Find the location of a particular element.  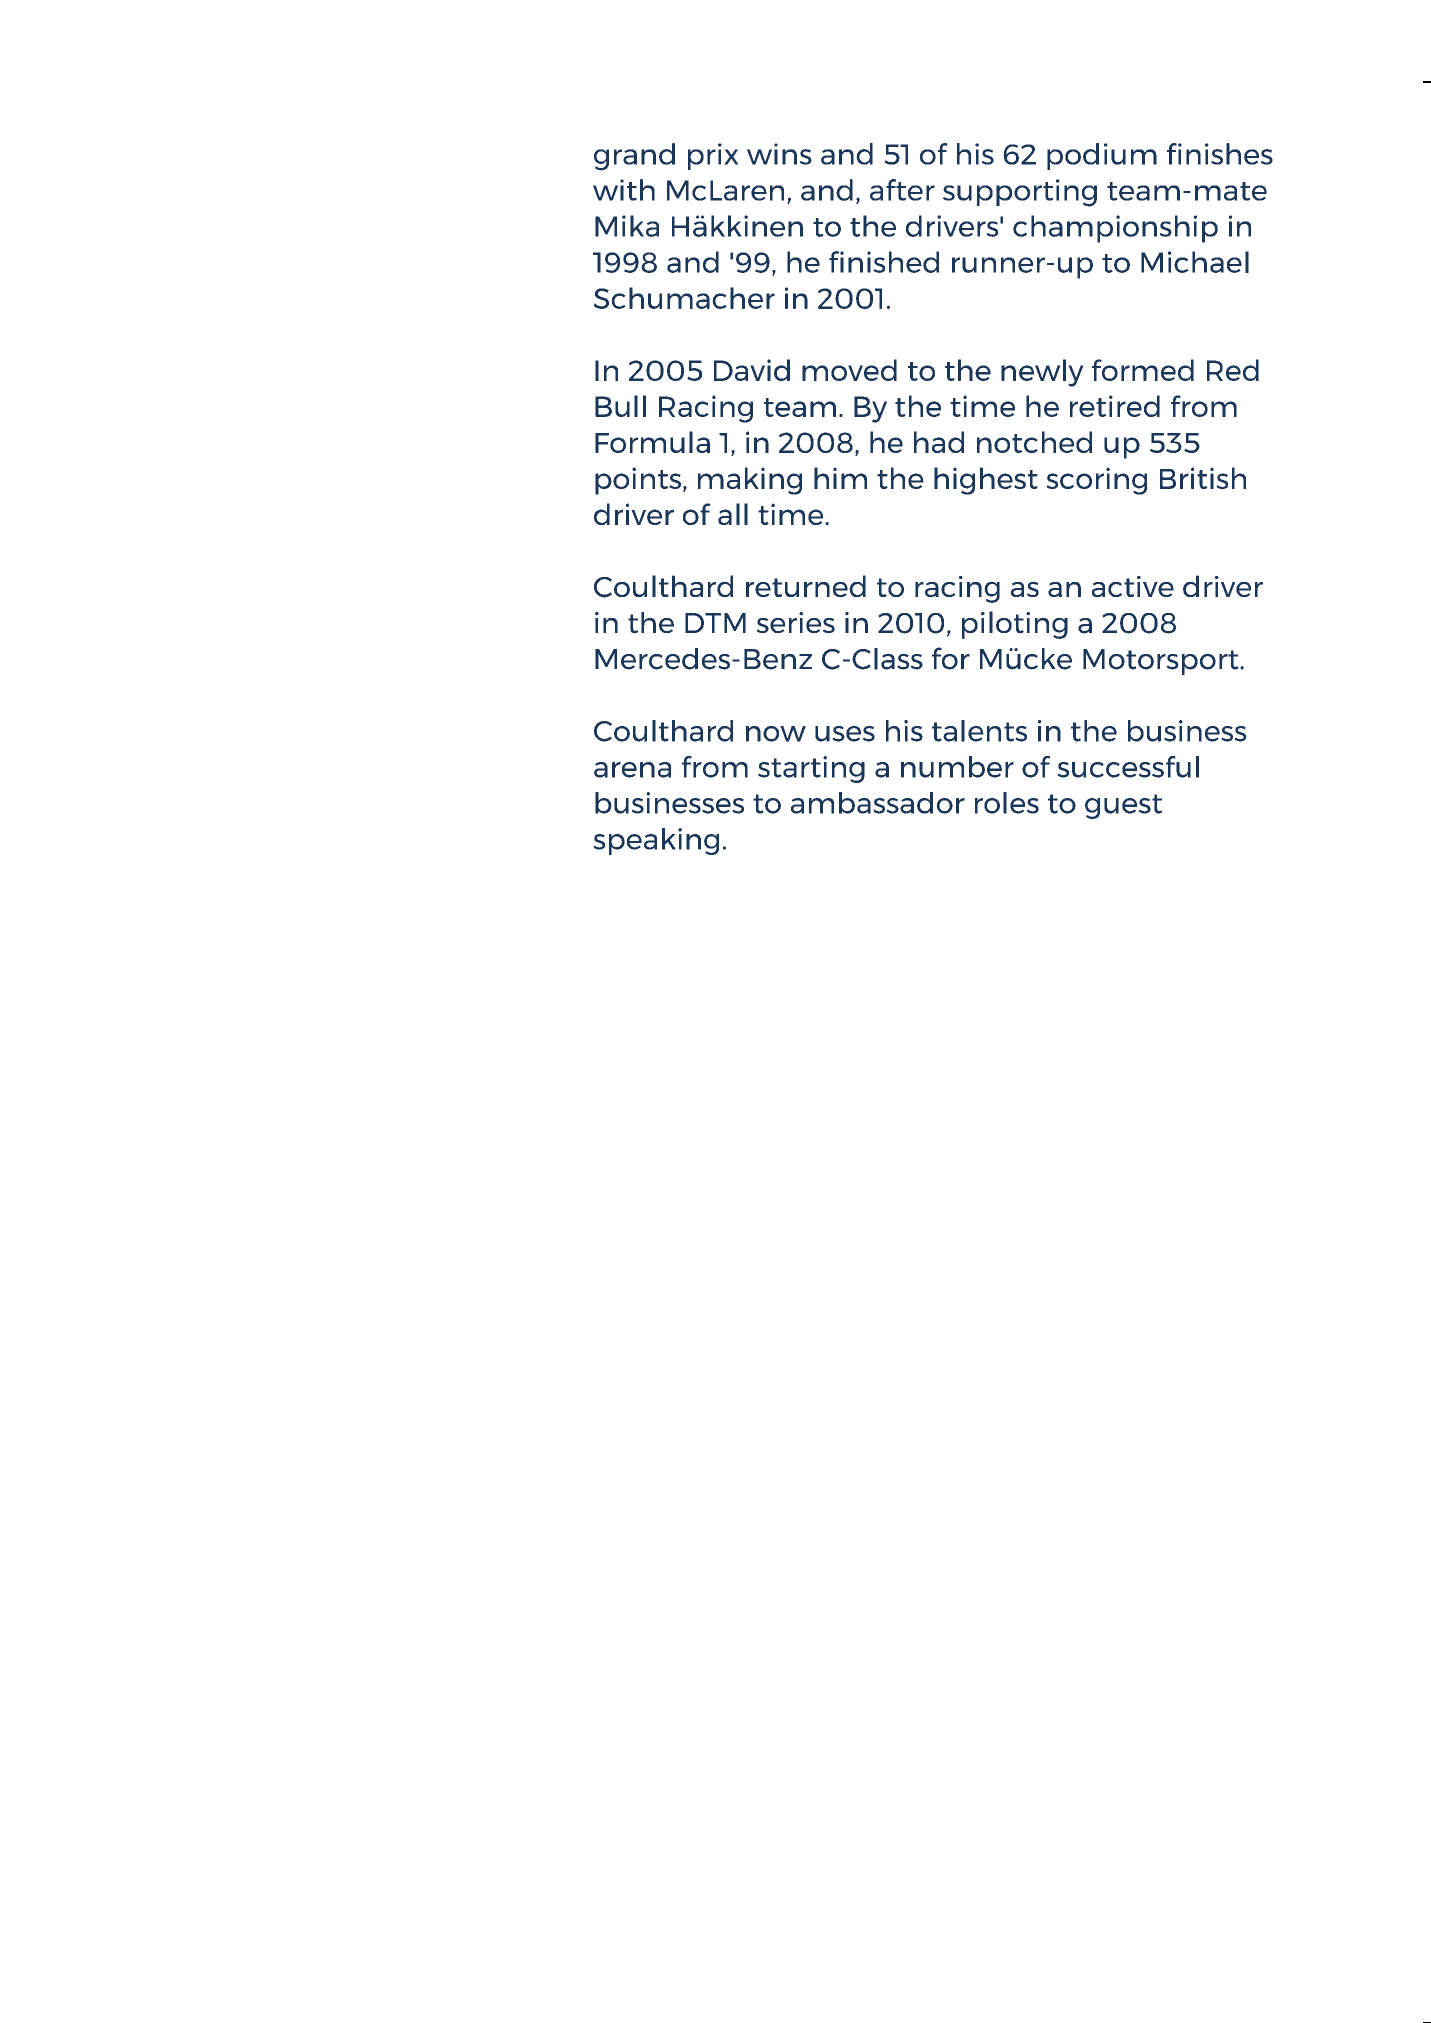

formed is located at coordinates (1143, 370).
